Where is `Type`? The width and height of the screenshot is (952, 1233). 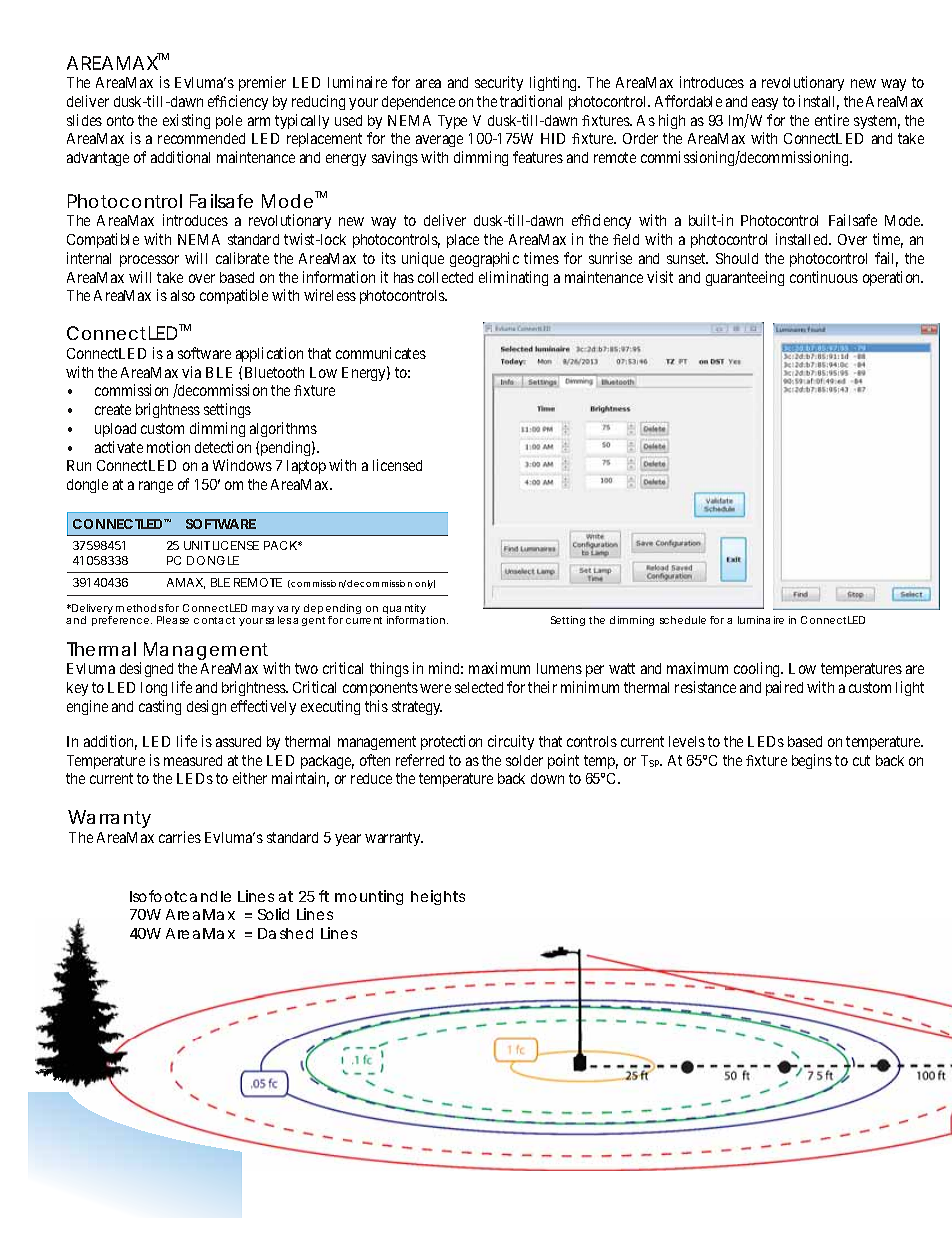
Type is located at coordinates (452, 122).
